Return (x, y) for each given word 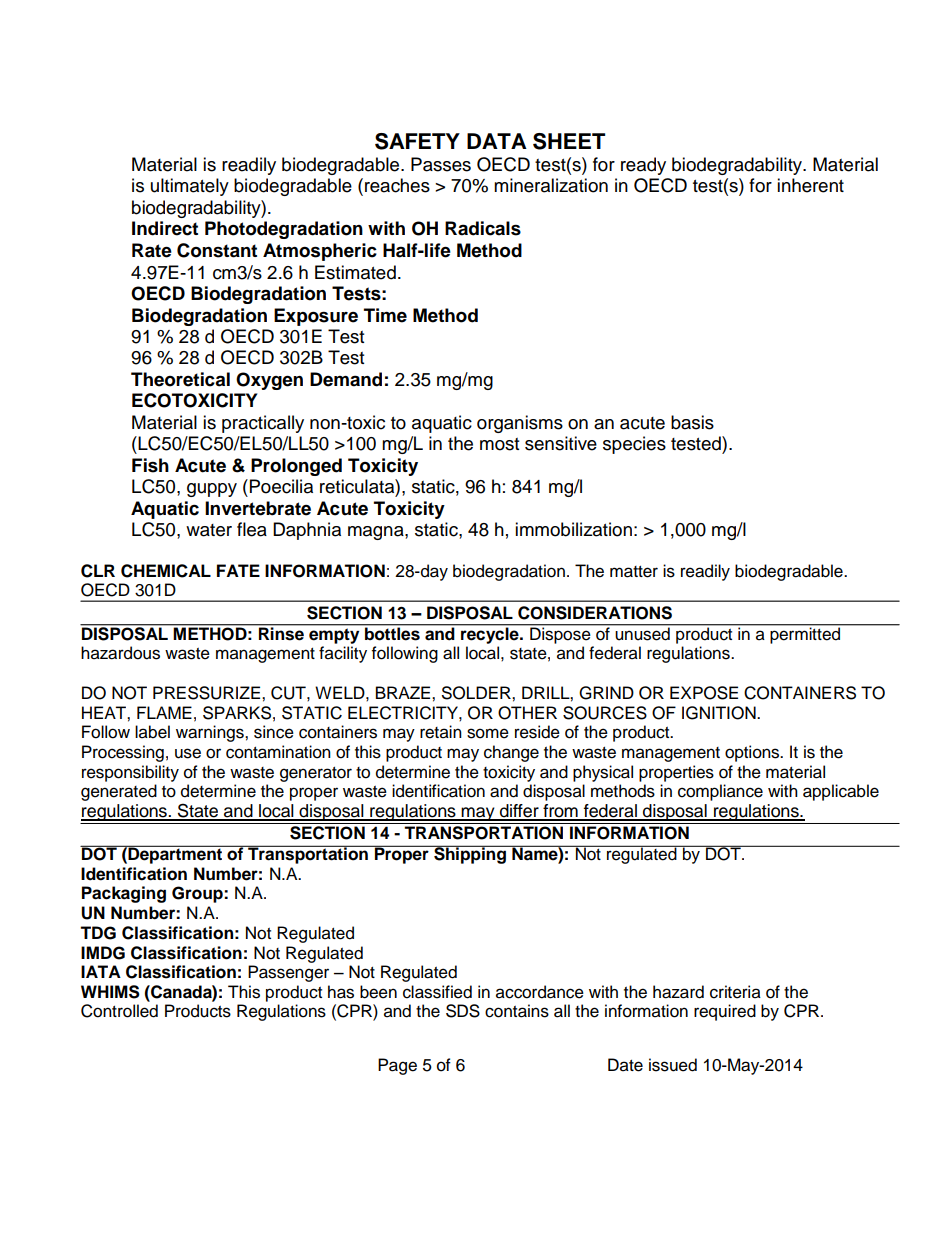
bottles (392, 633)
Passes (441, 164)
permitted (805, 634)
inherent (810, 185)
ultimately (190, 187)
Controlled (119, 1011)
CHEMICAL (166, 571)
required (725, 1012)
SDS (463, 1011)
